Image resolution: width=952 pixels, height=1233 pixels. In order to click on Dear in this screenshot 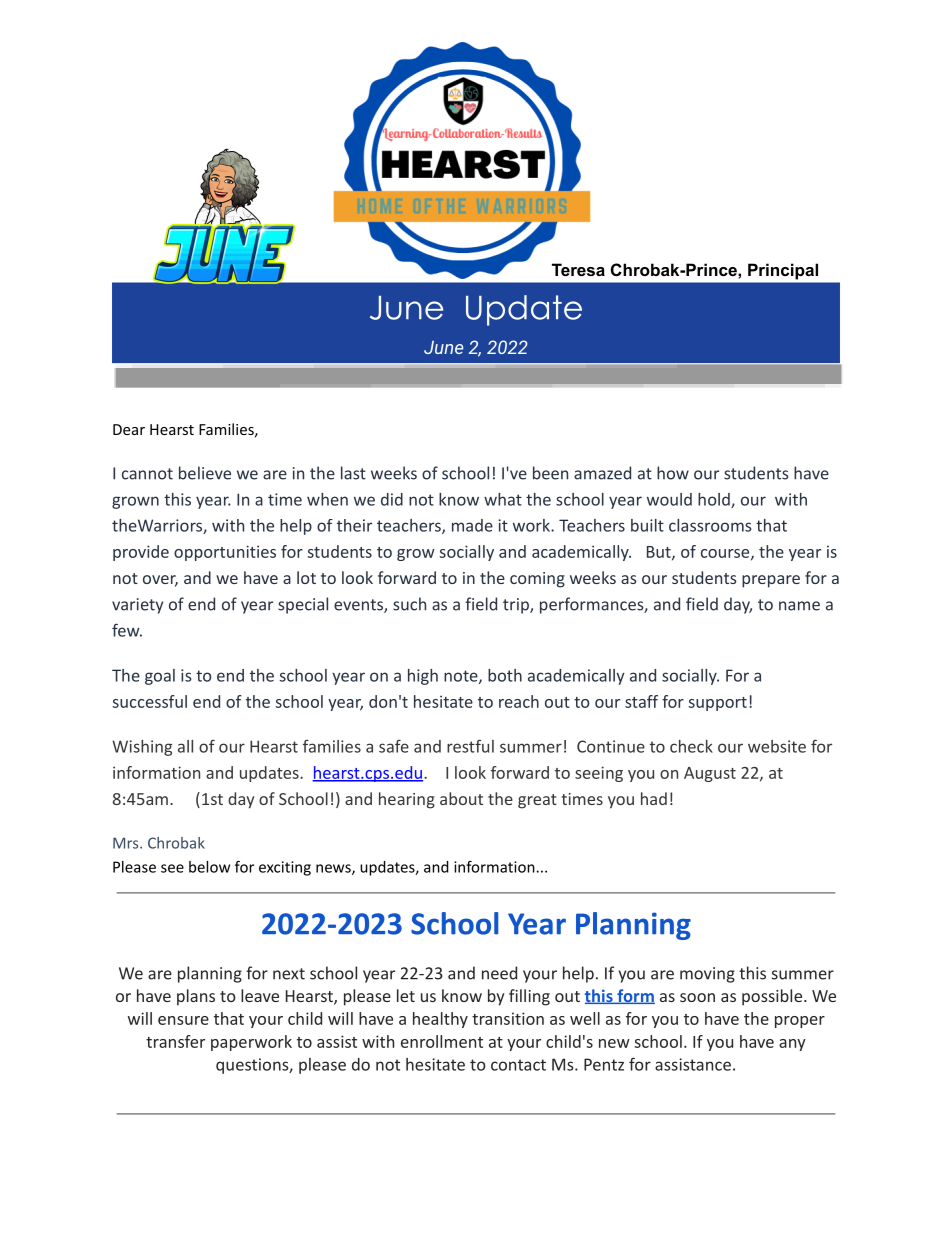, I will do `click(129, 429)`.
